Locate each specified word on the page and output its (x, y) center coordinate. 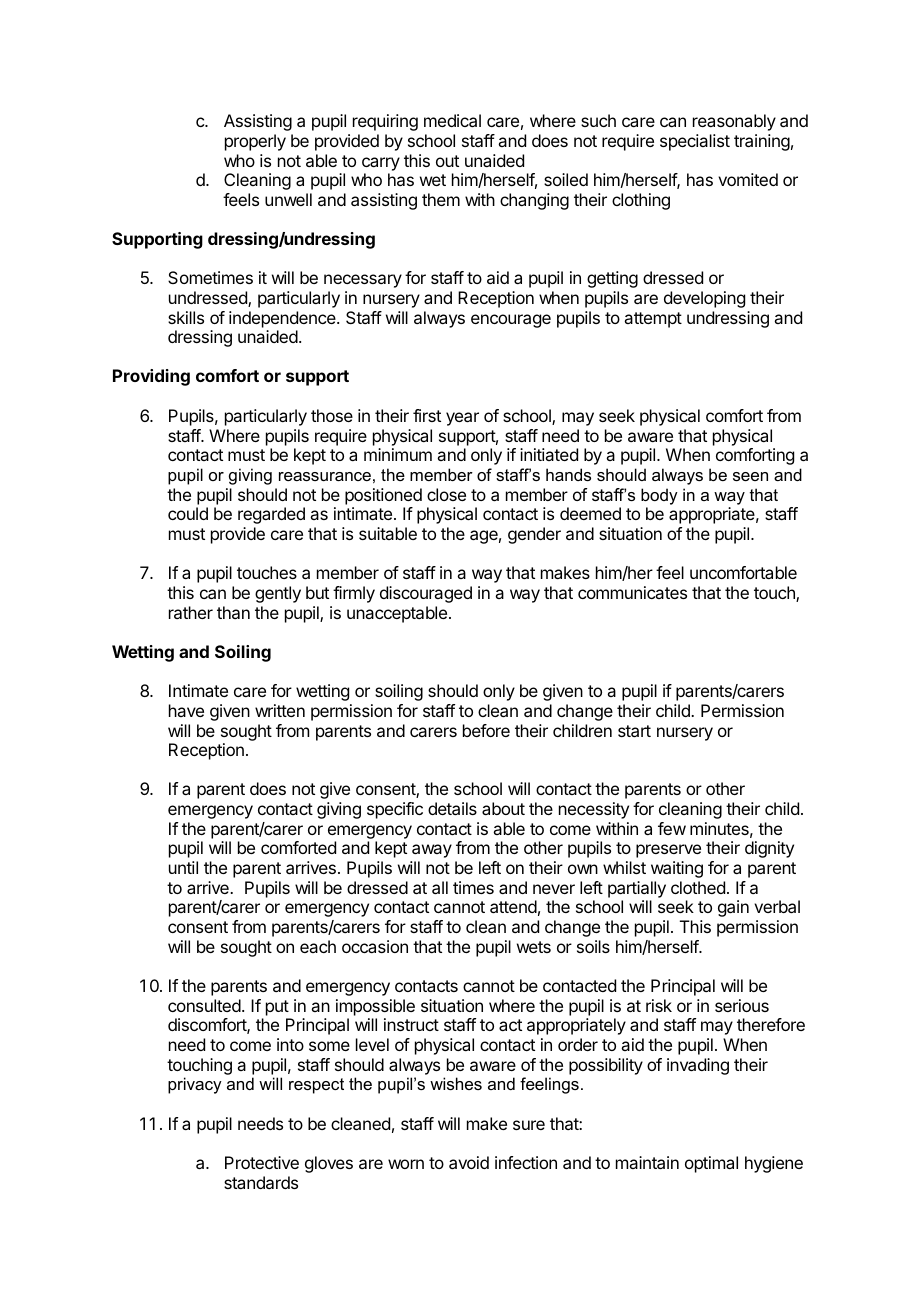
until (183, 867)
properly (255, 142)
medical (452, 120)
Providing (151, 377)
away (432, 851)
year (462, 419)
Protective (262, 1162)
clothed (698, 887)
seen (750, 476)
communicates (632, 592)
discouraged (426, 594)
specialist (695, 142)
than (233, 612)
